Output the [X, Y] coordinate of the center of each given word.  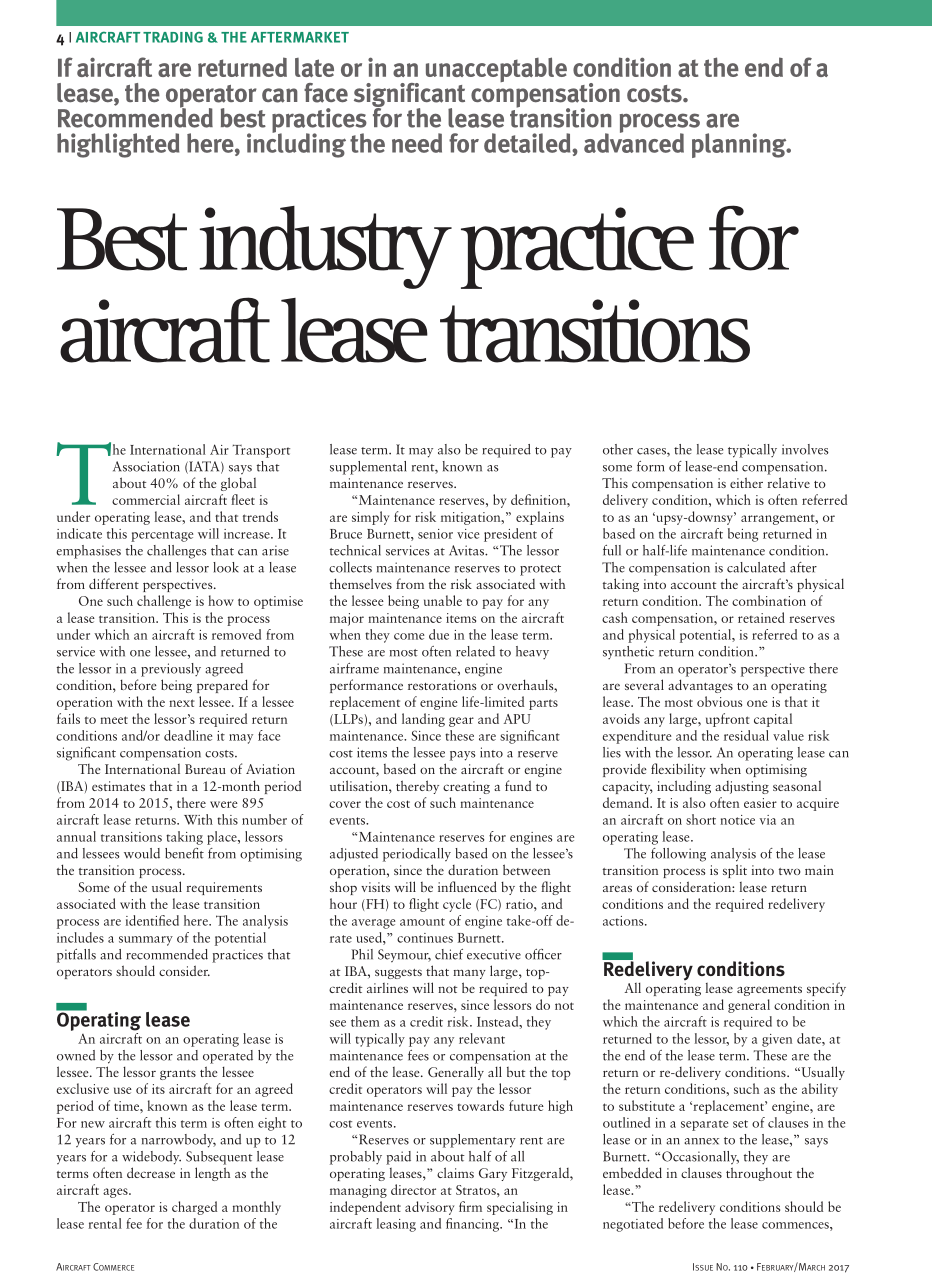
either [746, 482]
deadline [188, 735]
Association [146, 466]
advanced [634, 142]
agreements [769, 991]
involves [805, 449]
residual [746, 735]
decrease [151, 1172]
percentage [162, 536]
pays [463, 756]
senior [435, 534]
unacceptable [496, 69]
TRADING [173, 37]
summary [146, 941]
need [417, 143]
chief [449, 954]
